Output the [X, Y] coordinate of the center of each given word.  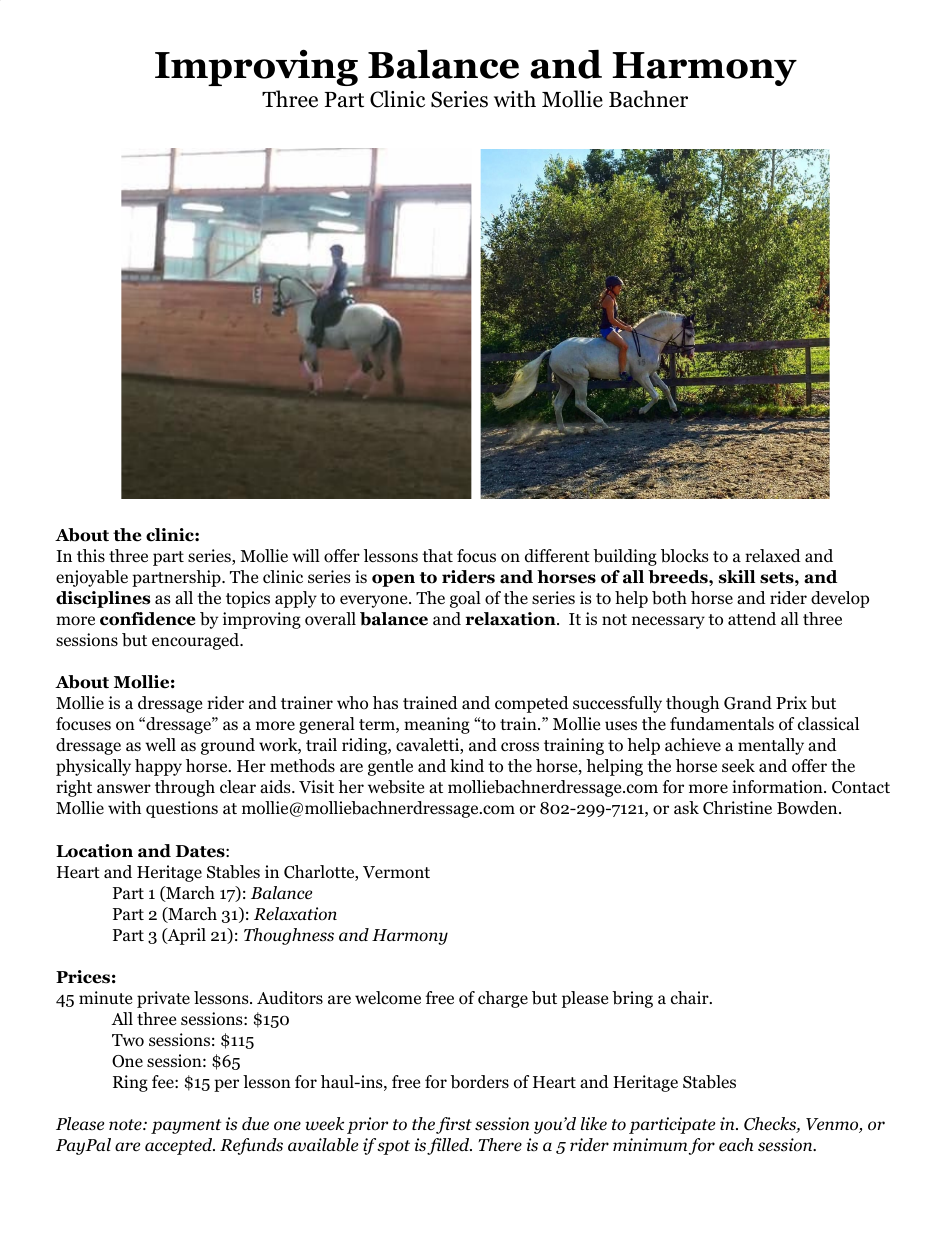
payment [186, 1126]
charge [503, 999]
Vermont [396, 872]
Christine [737, 808]
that [437, 555]
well [160, 744]
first [454, 1125]
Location [94, 851]
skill [737, 577]
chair [691, 998]
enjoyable [92, 578]
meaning [437, 725]
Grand [748, 703]
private [163, 999]
